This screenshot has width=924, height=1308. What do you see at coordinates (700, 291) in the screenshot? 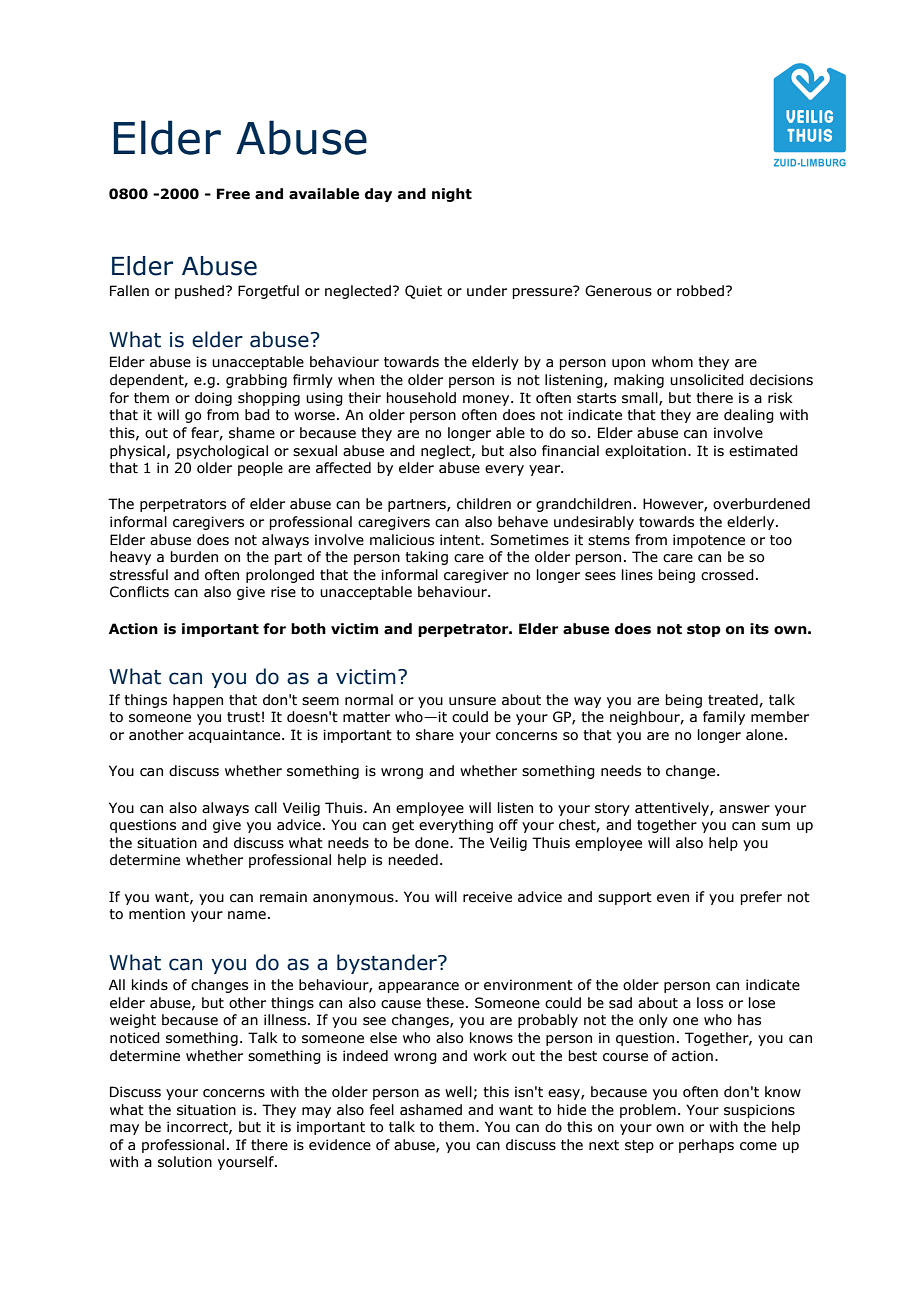
I see `robbed` at bounding box center [700, 291].
